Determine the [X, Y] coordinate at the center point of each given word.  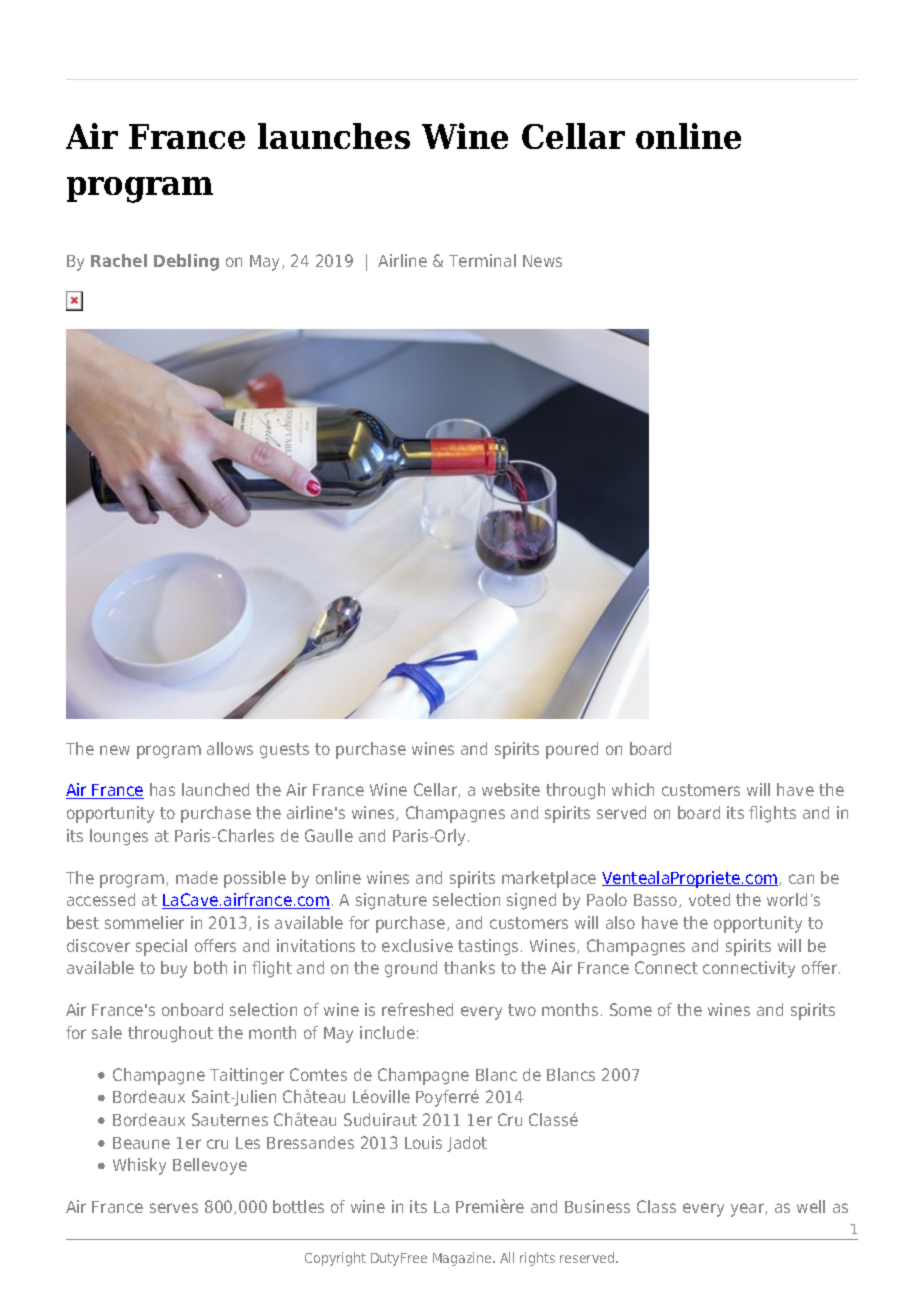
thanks [469, 967]
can [801, 879]
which [633, 789]
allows [230, 748]
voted [709, 899]
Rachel [119, 260]
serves [174, 1208]
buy [174, 969]
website [511, 789]
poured [572, 750]
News [542, 261]
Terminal [482, 260]
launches [334, 136]
